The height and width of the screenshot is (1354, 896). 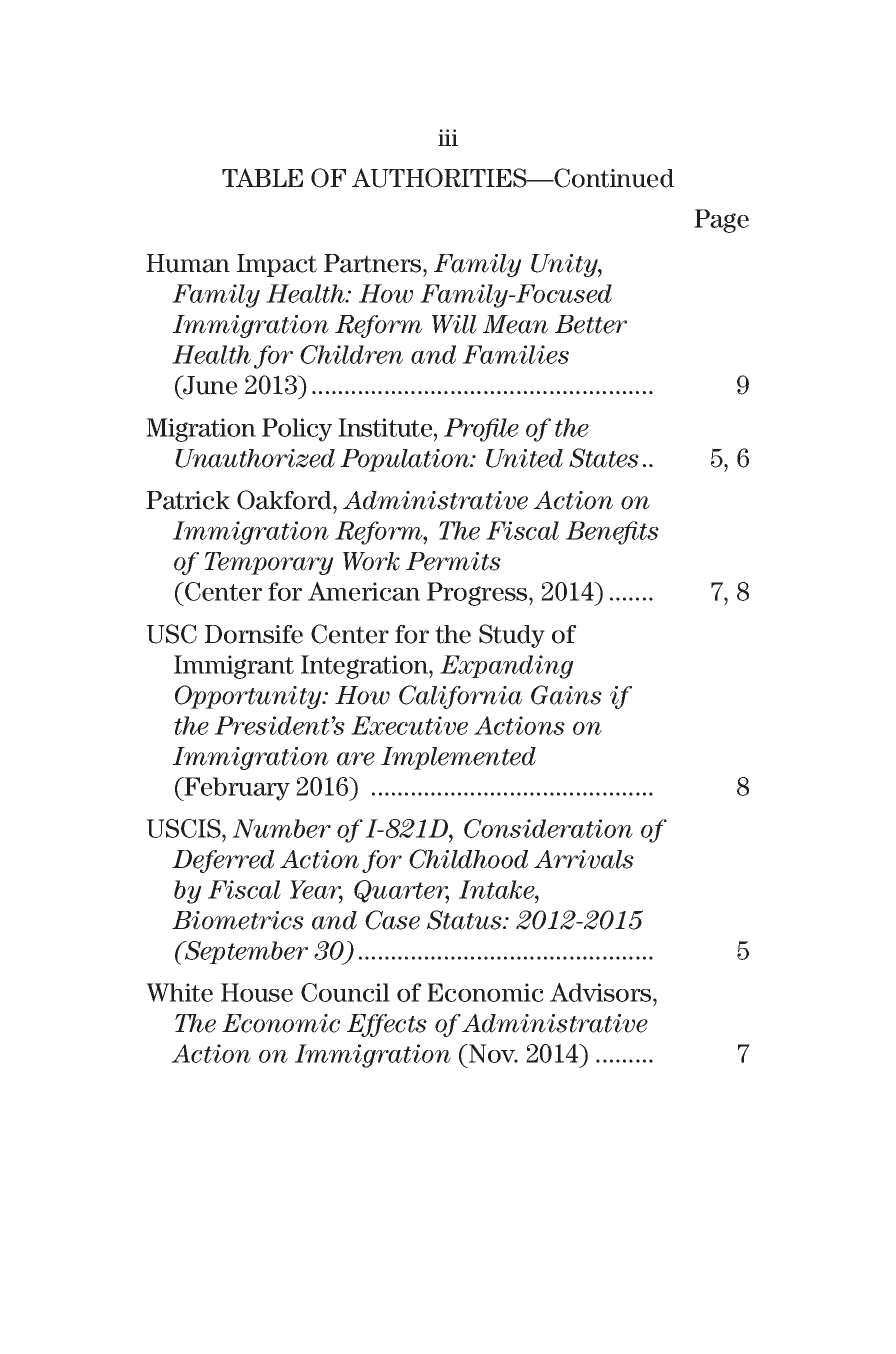 I want to click on Progress, so click(x=478, y=594).
